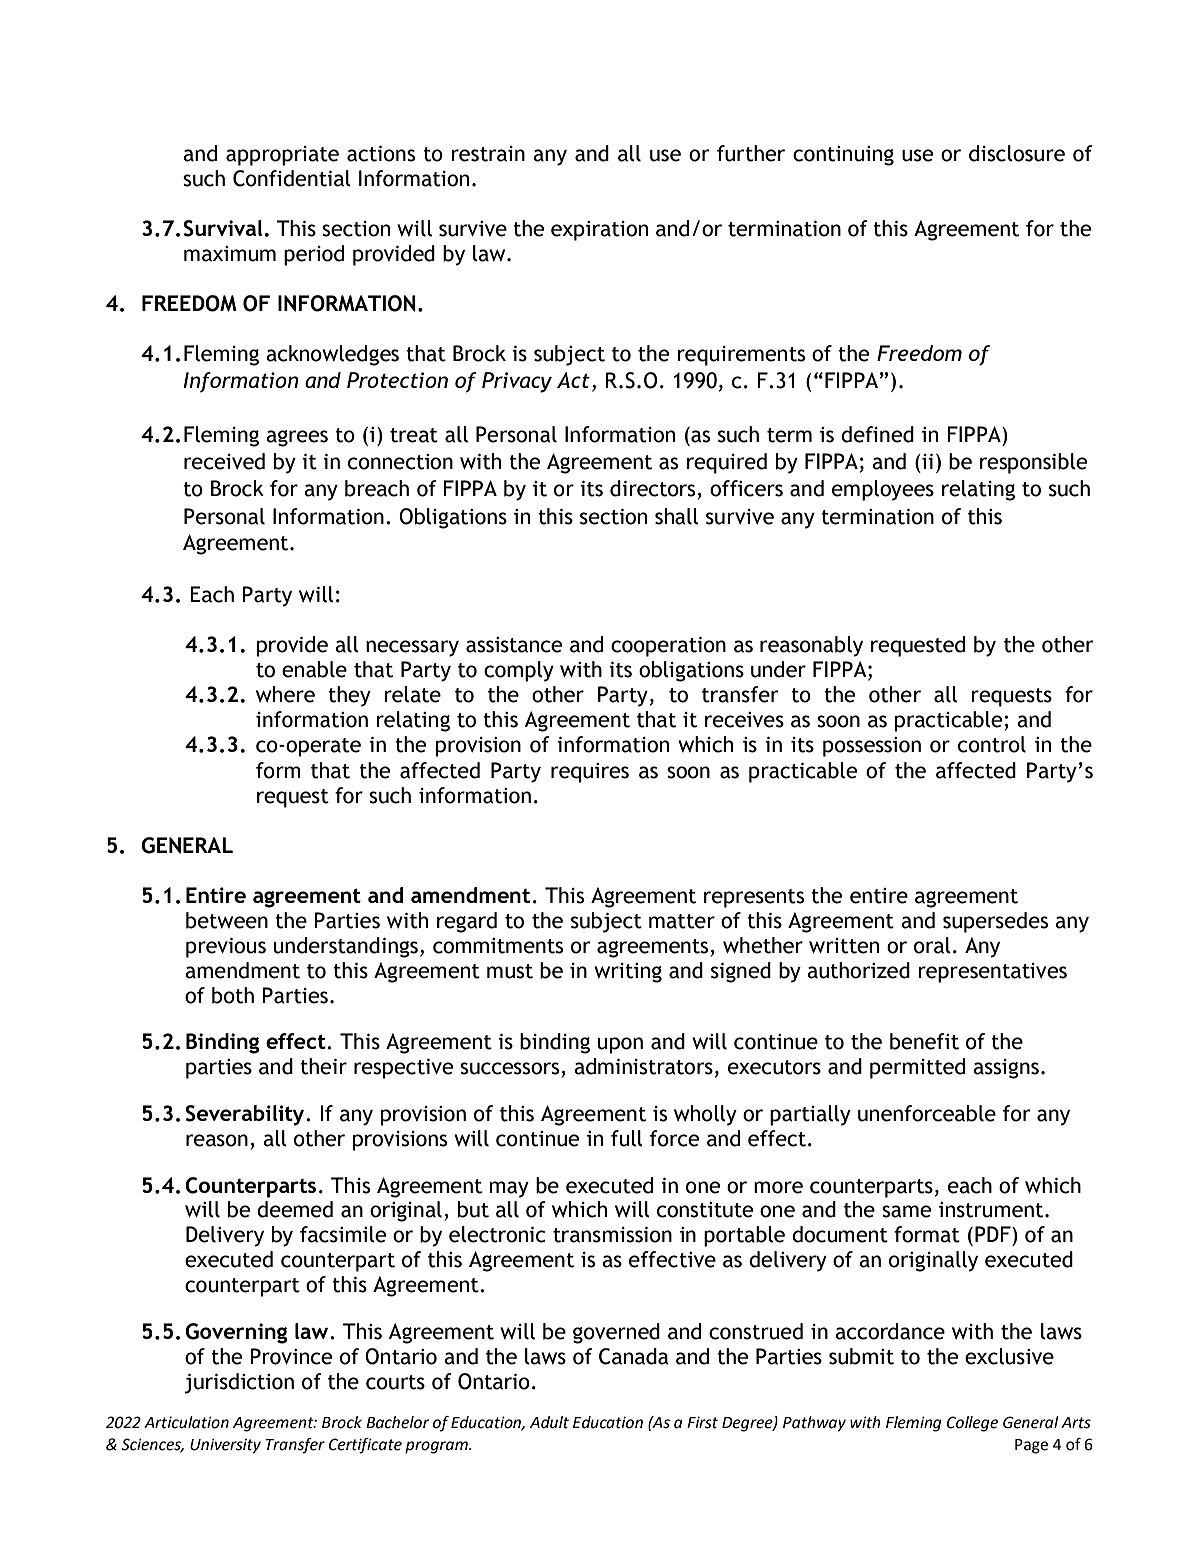 This screenshot has height=1551, width=1199. Describe the element at coordinates (239, 1383) in the screenshot. I see `jurisdiction` at that location.
